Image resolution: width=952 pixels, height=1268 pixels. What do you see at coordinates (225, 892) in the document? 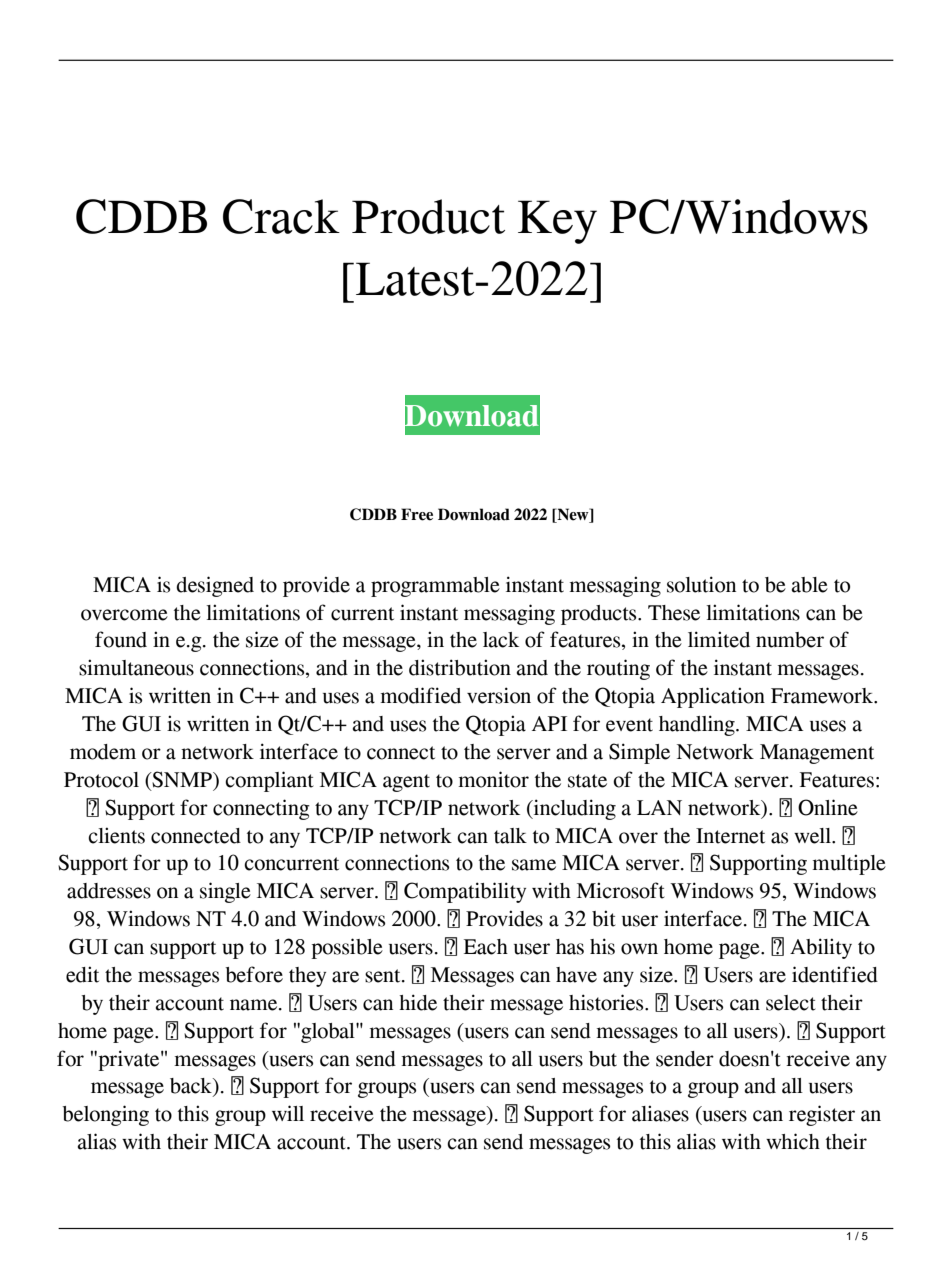
I see `single` at bounding box center [225, 892].
